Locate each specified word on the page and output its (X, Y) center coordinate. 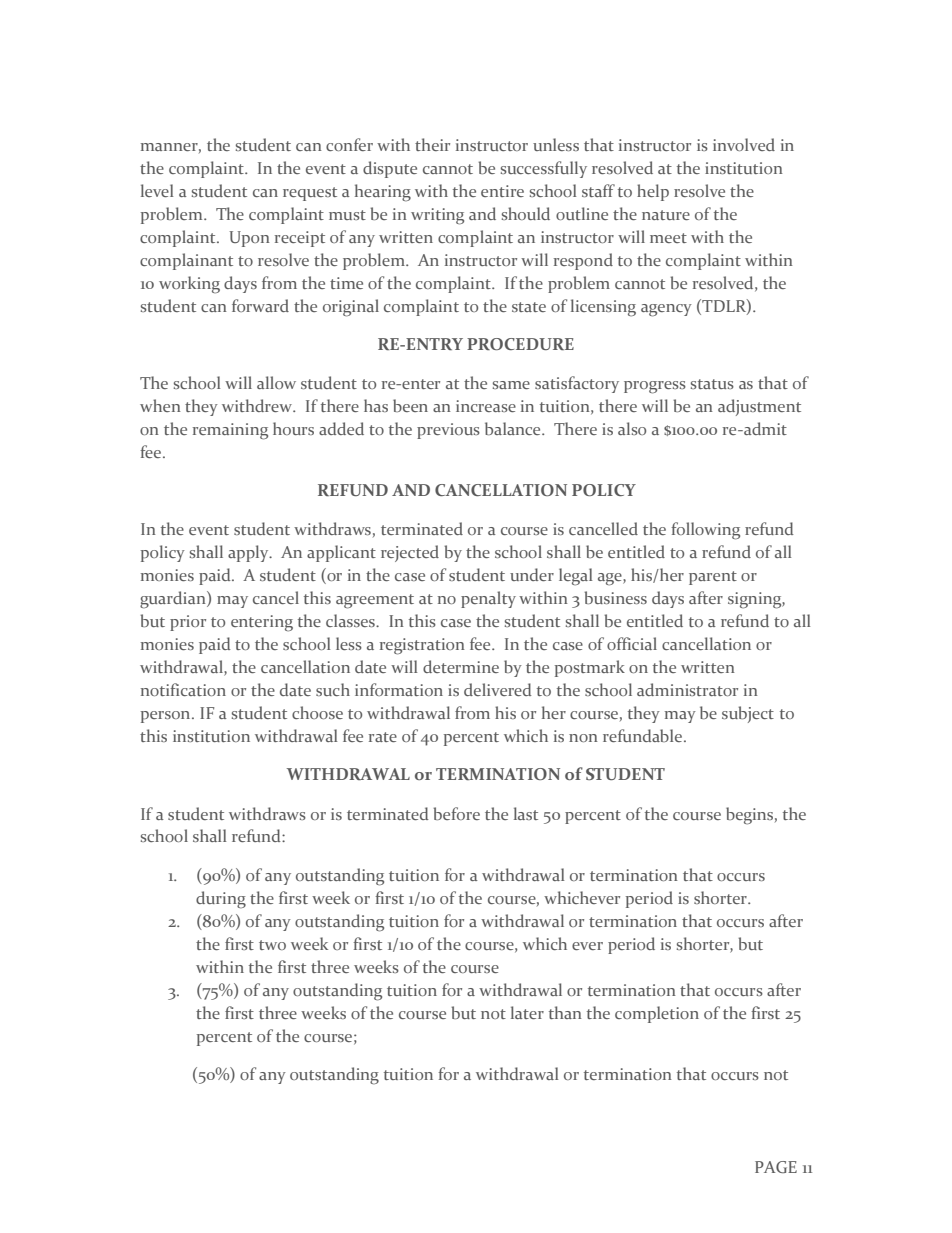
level (157, 190)
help (653, 192)
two (272, 945)
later (527, 1012)
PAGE (776, 1167)
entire (502, 191)
